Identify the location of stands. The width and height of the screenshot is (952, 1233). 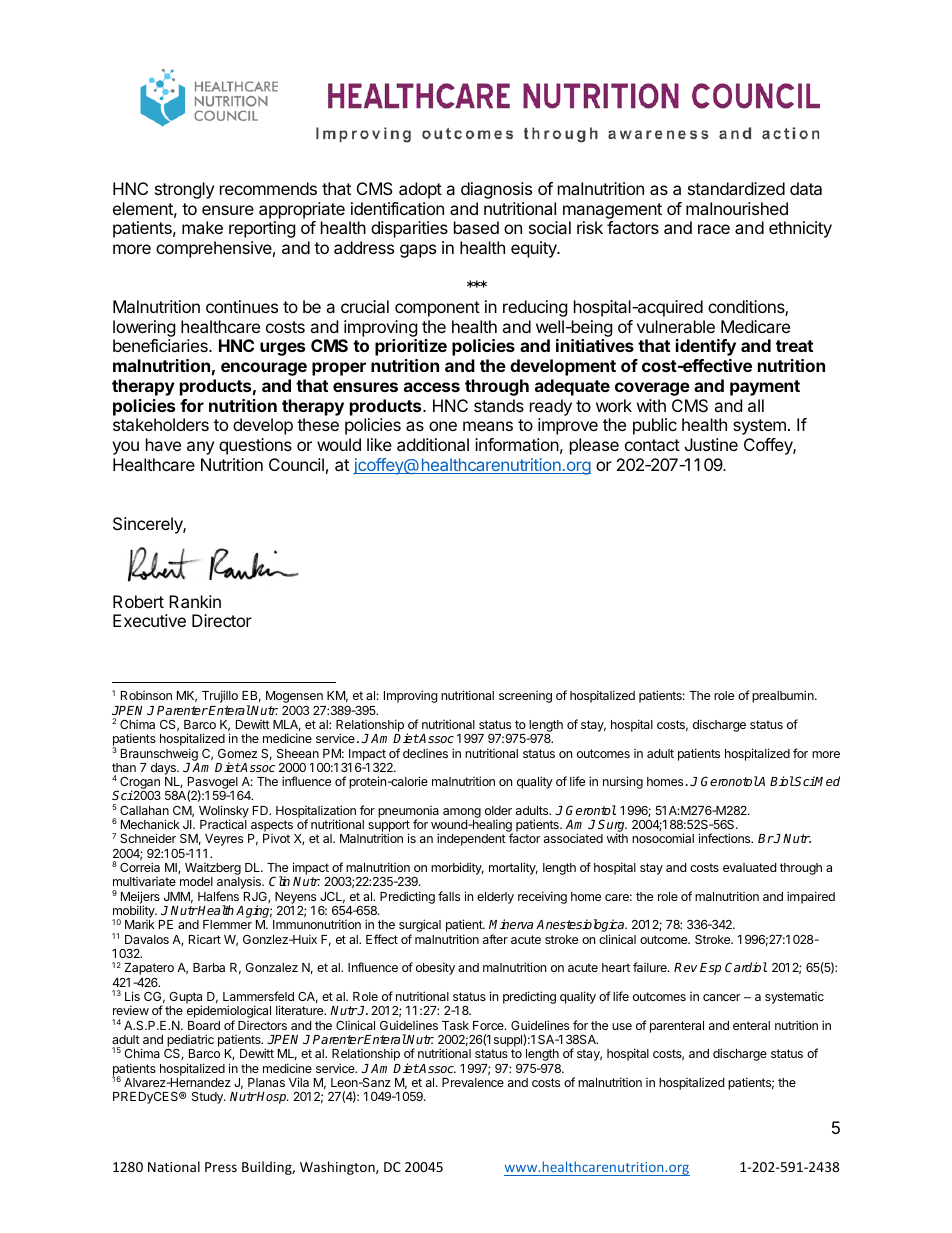
(499, 405).
